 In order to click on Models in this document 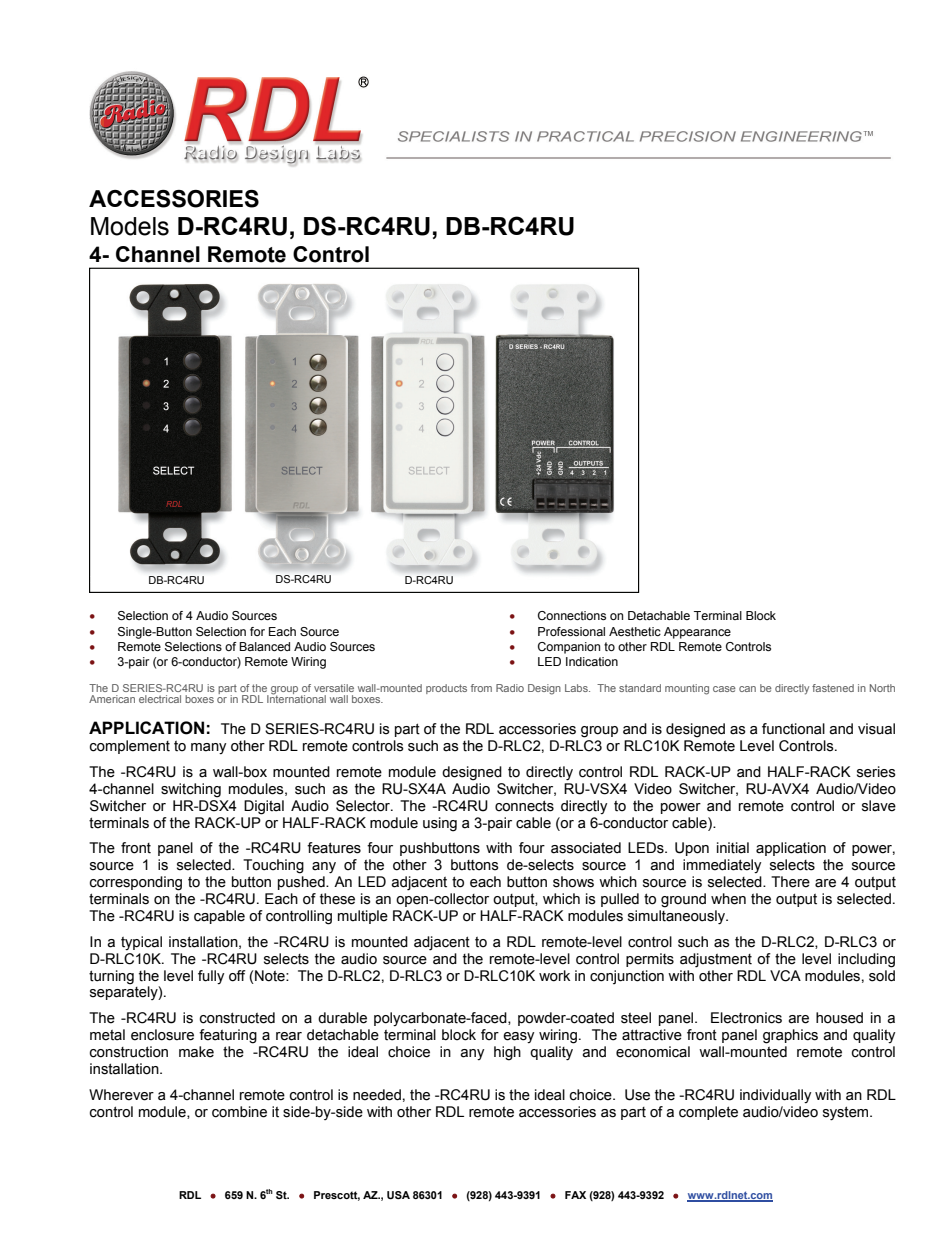, I will do `click(130, 226)`.
